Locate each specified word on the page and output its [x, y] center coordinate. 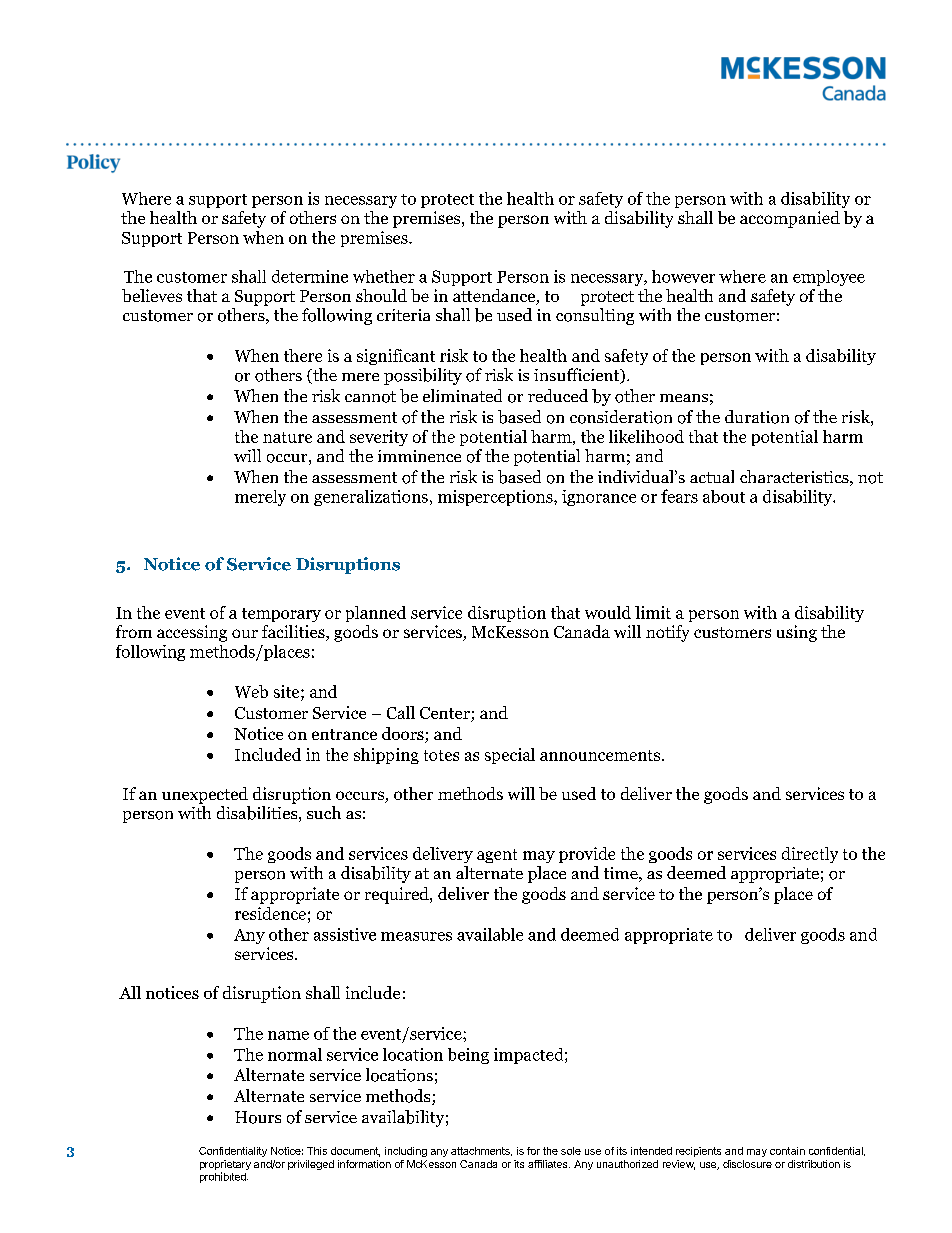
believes [152, 295]
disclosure [747, 1164]
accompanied [790, 219]
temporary [281, 615]
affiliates [549, 1164]
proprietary [225, 1166]
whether [384, 276]
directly [810, 855]
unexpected [205, 795]
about [724, 496]
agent [497, 856]
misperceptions [496, 498]
